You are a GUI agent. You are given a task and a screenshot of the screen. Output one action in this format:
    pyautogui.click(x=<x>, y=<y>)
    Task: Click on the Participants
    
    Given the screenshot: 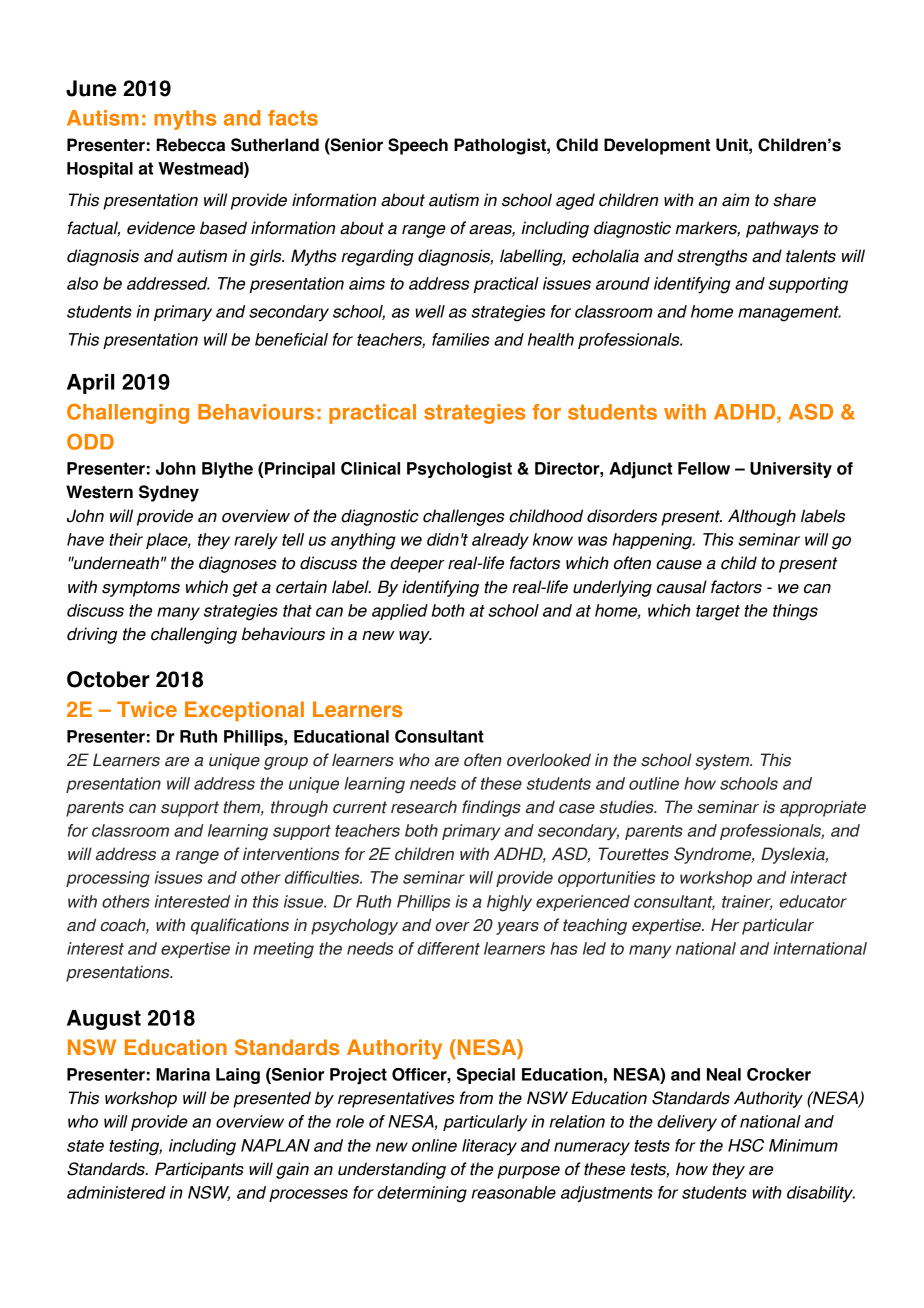 What is the action you would take?
    pyautogui.click(x=199, y=1170)
